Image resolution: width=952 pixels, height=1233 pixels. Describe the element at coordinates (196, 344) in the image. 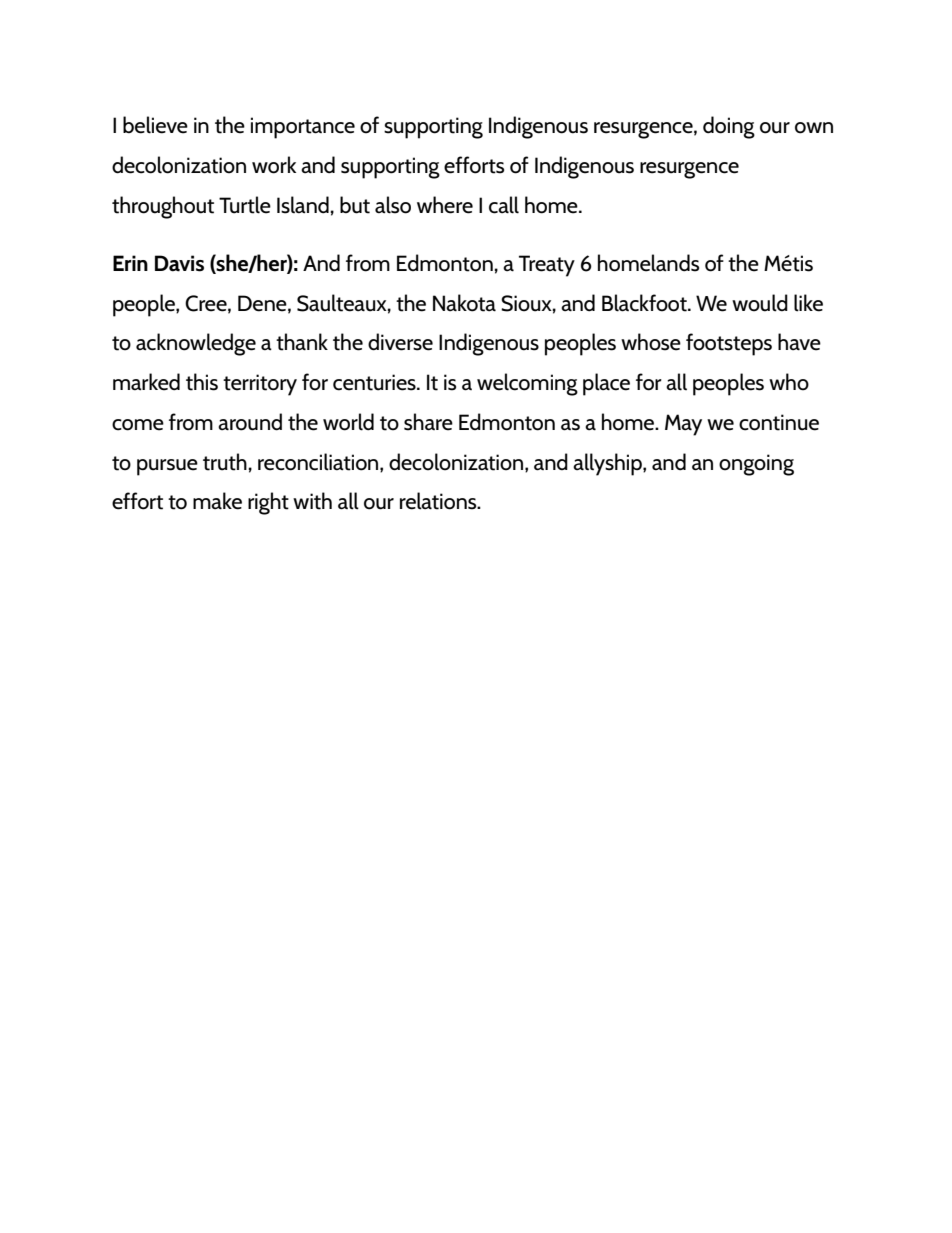

I see `acknowledge` at that location.
